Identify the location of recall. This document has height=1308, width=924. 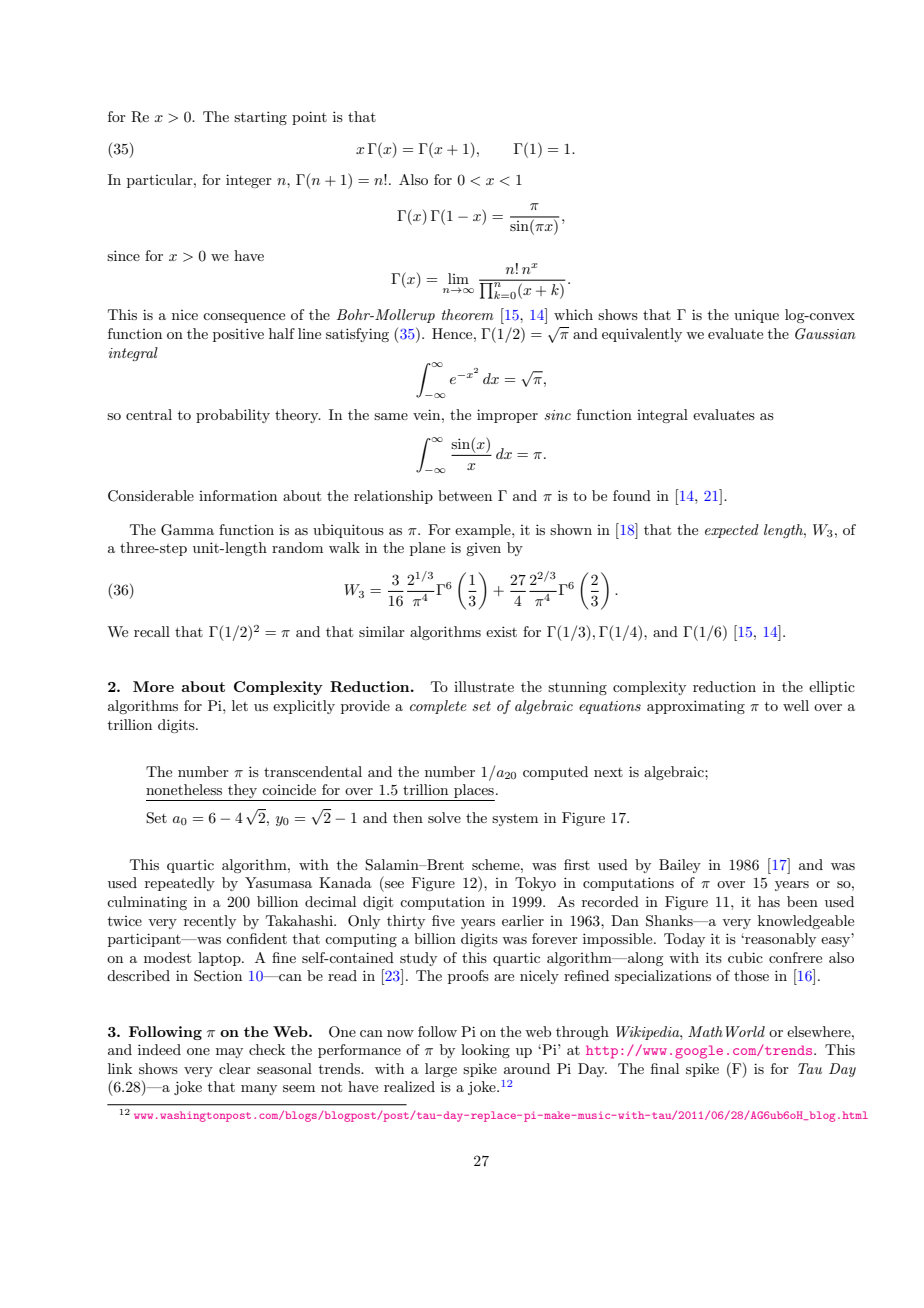
(152, 631).
